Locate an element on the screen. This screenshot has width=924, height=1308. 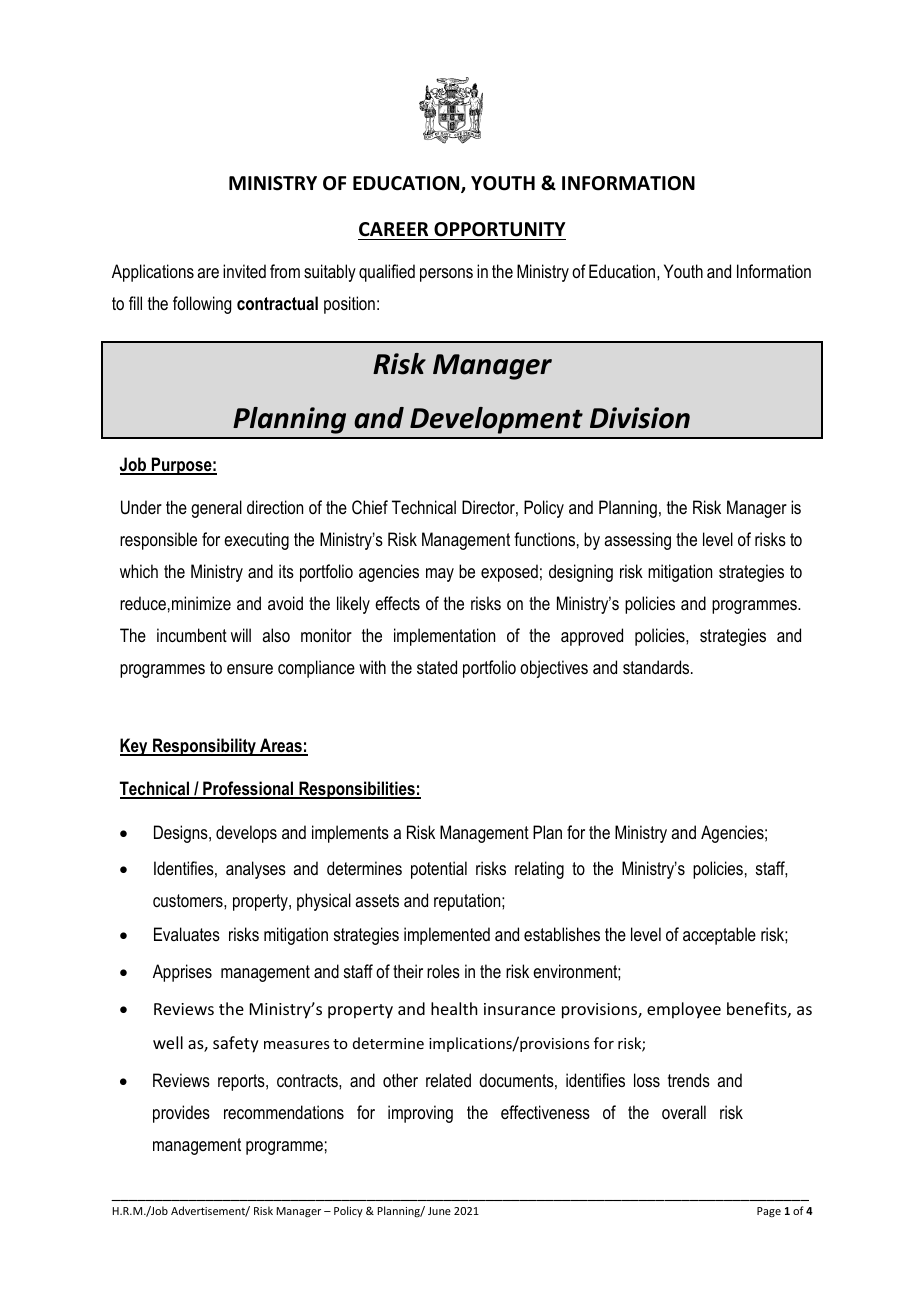
standards is located at coordinates (657, 667).
